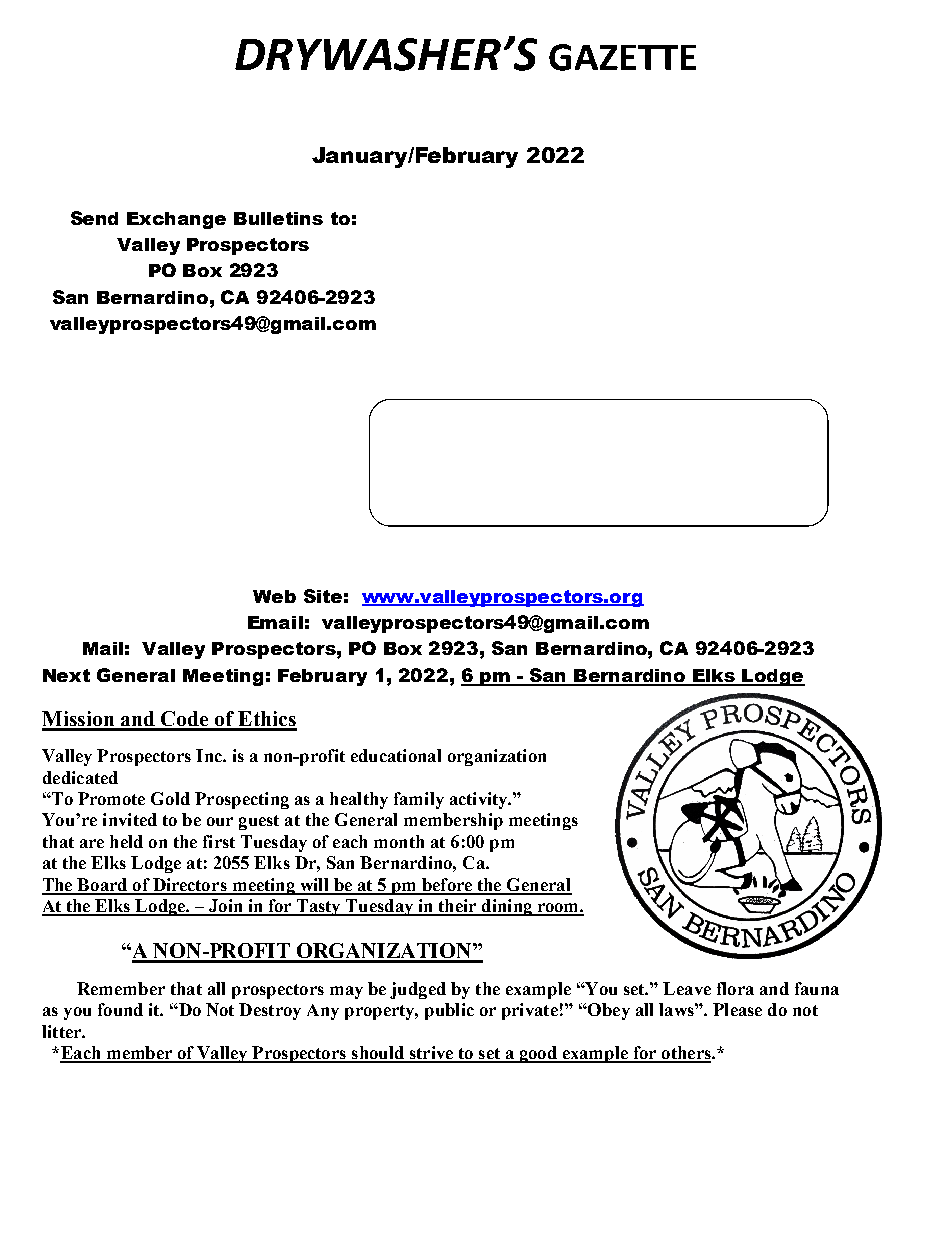 Image resolution: width=952 pixels, height=1233 pixels. Describe the element at coordinates (359, 800) in the screenshot. I see `healthy` at that location.
